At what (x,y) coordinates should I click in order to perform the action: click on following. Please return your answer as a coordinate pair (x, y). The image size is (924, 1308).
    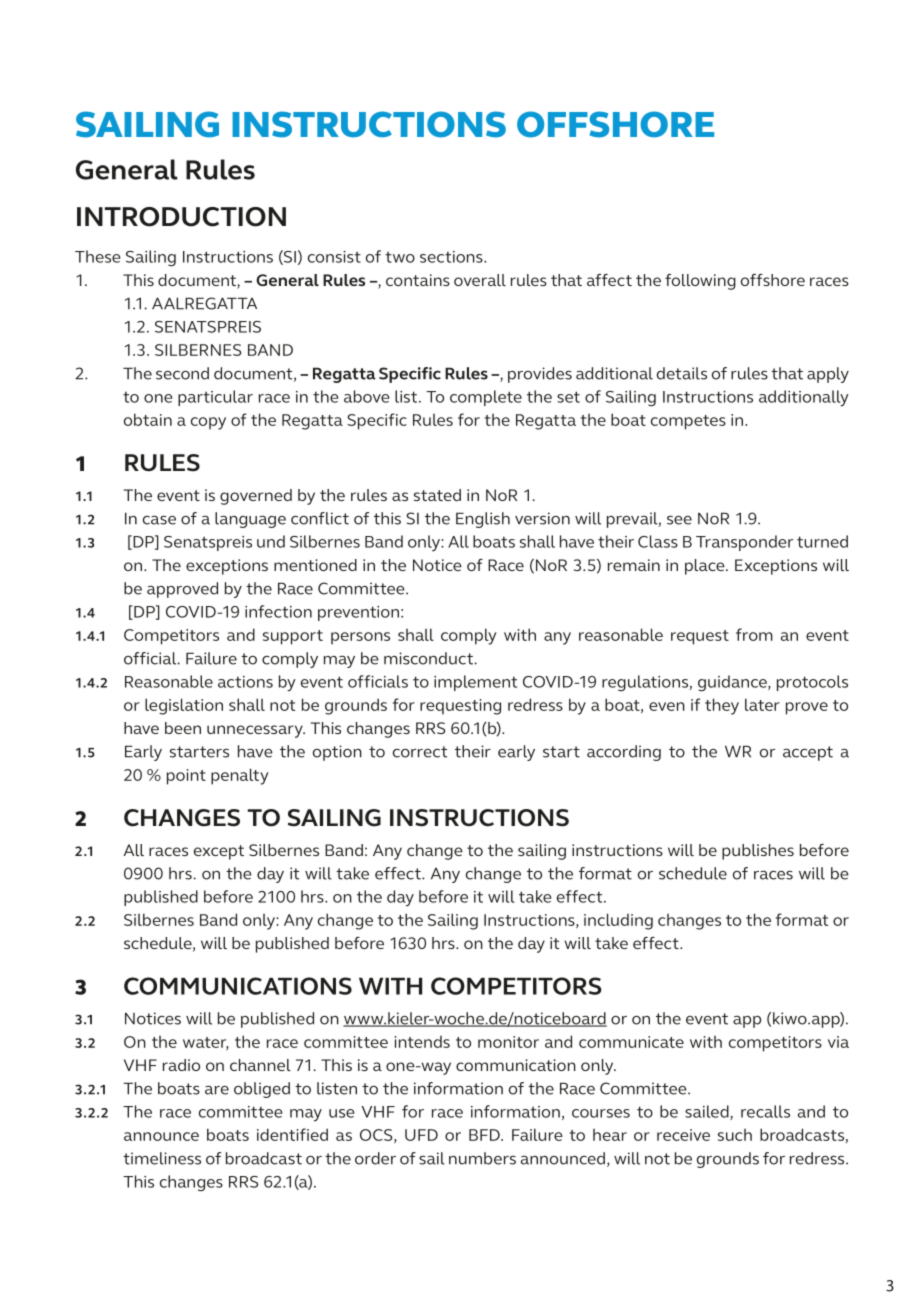
    Looking at the image, I should click on (700, 282).
